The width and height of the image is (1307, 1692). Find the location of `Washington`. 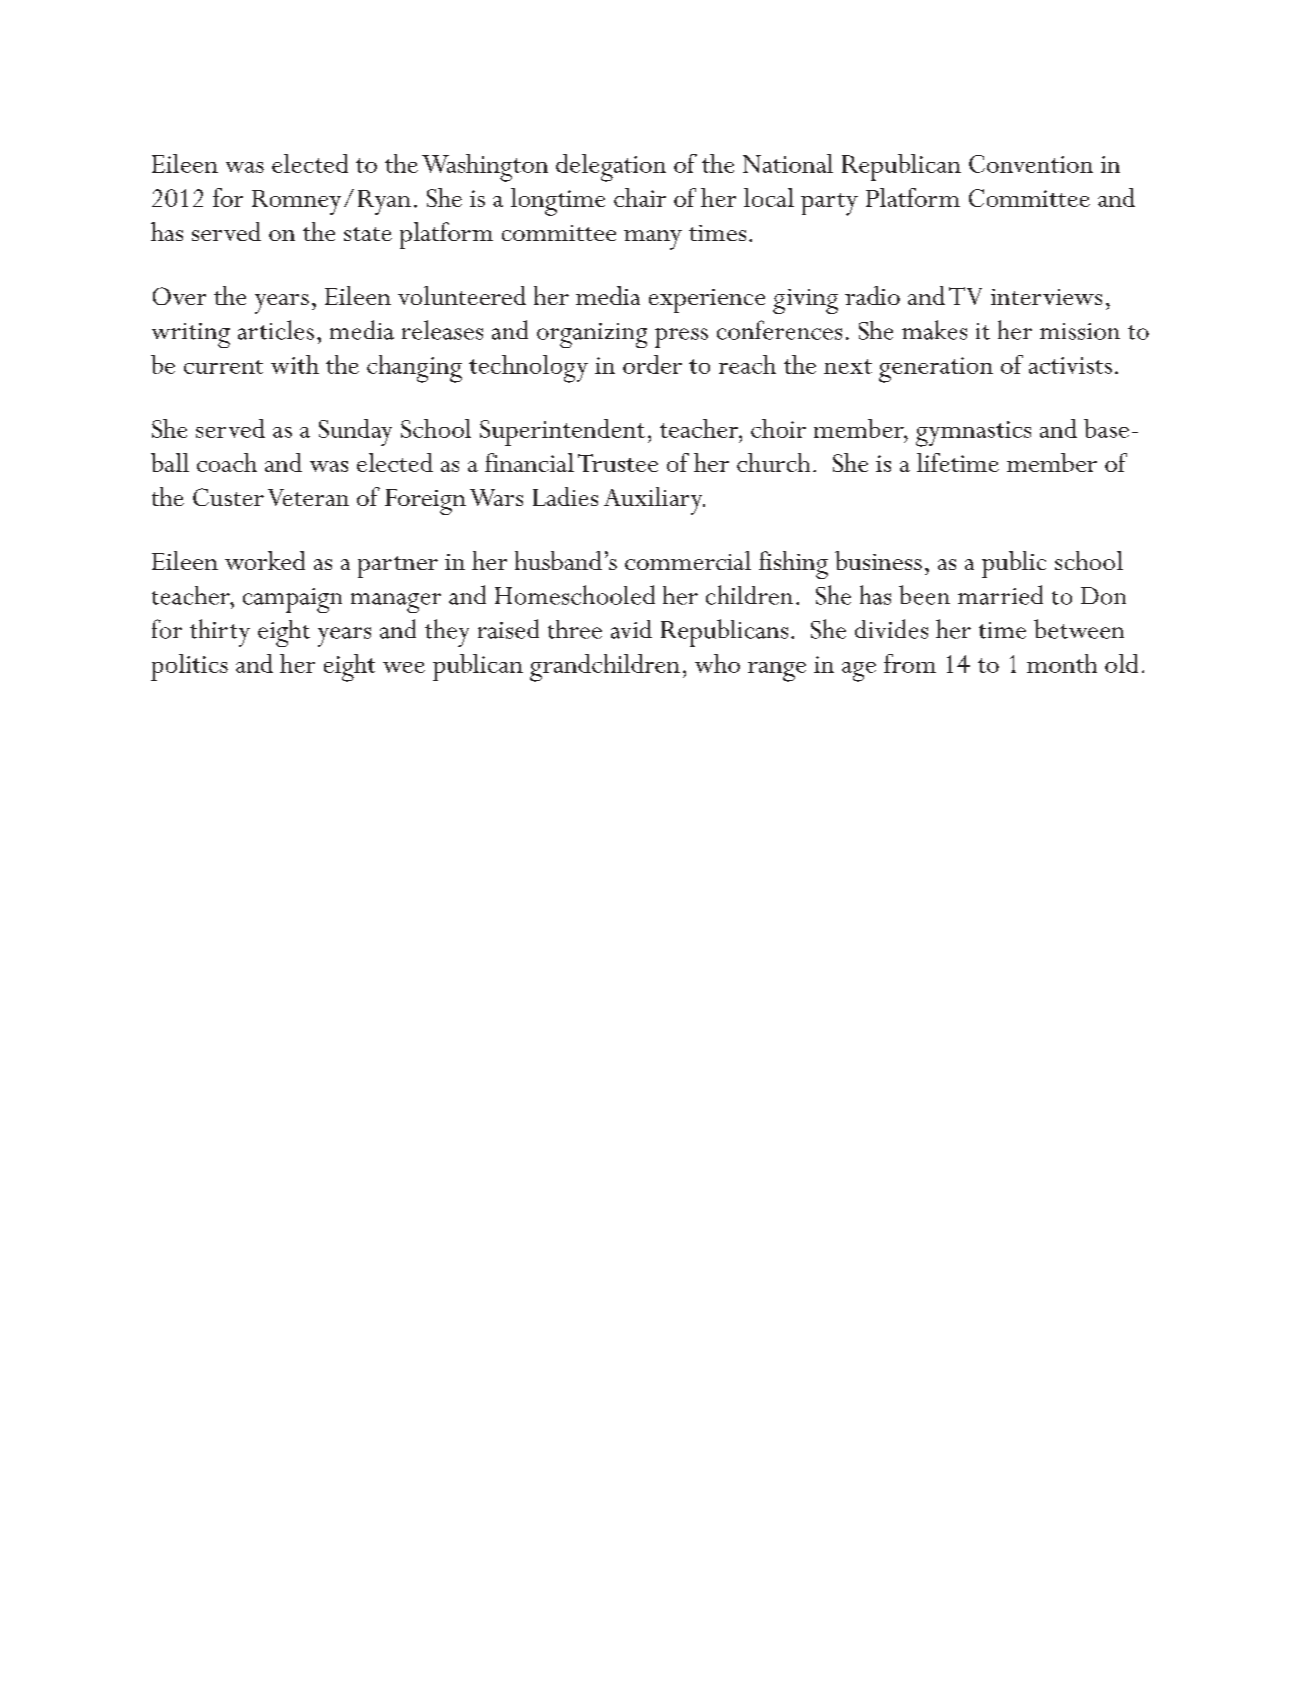

Washington is located at coordinates (485, 168).
